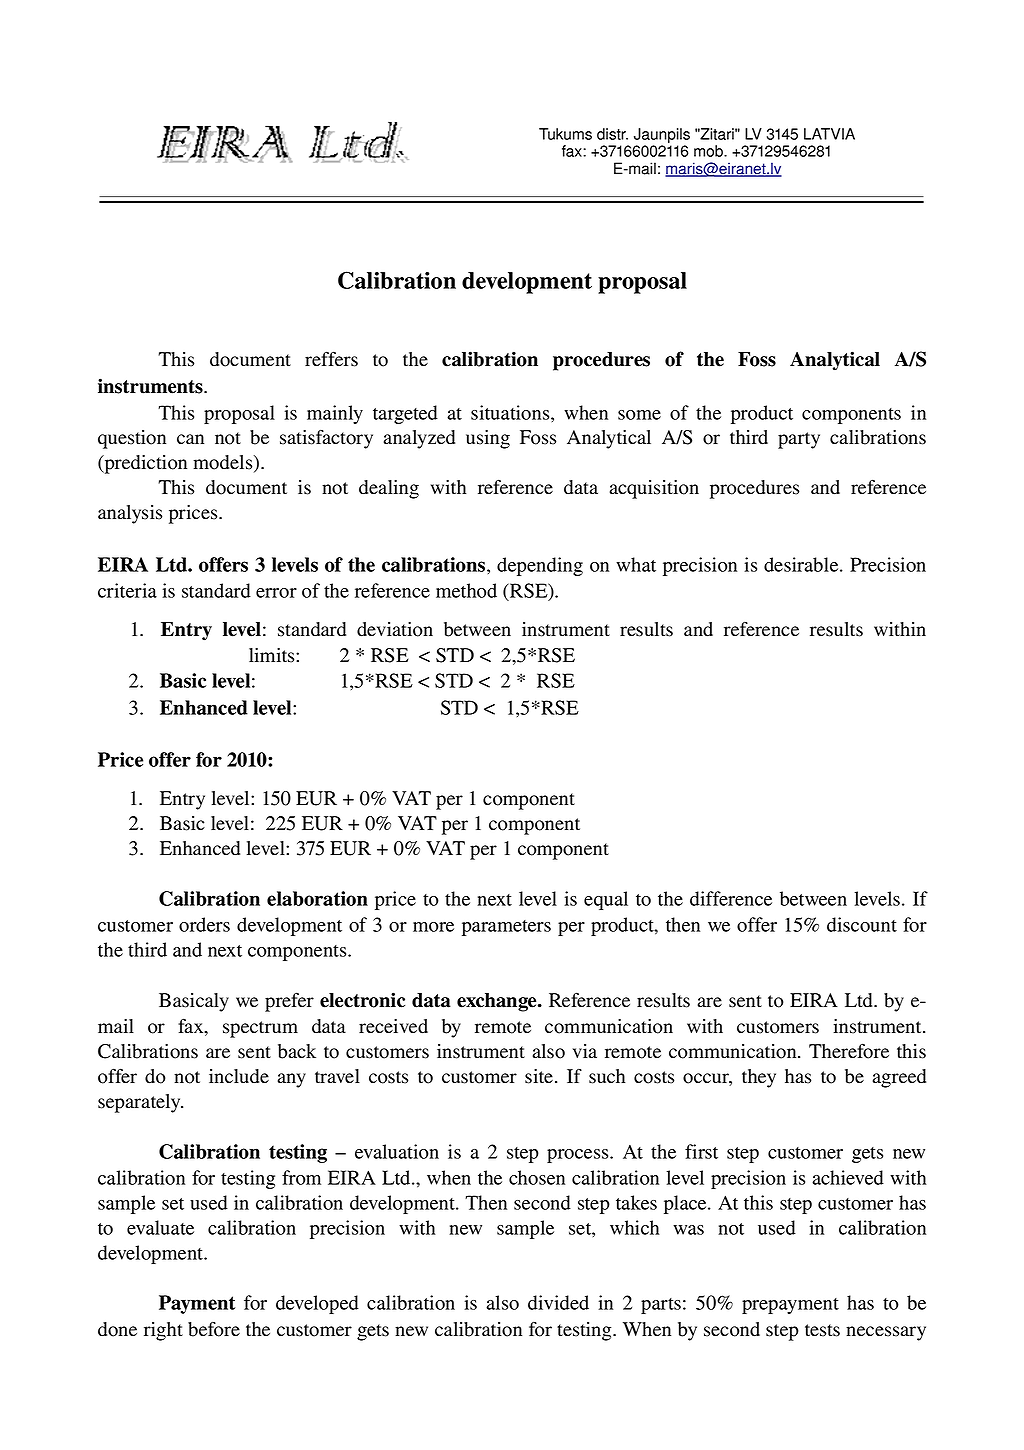 The height and width of the screenshot is (1450, 1024). I want to click on parameters, so click(506, 928).
